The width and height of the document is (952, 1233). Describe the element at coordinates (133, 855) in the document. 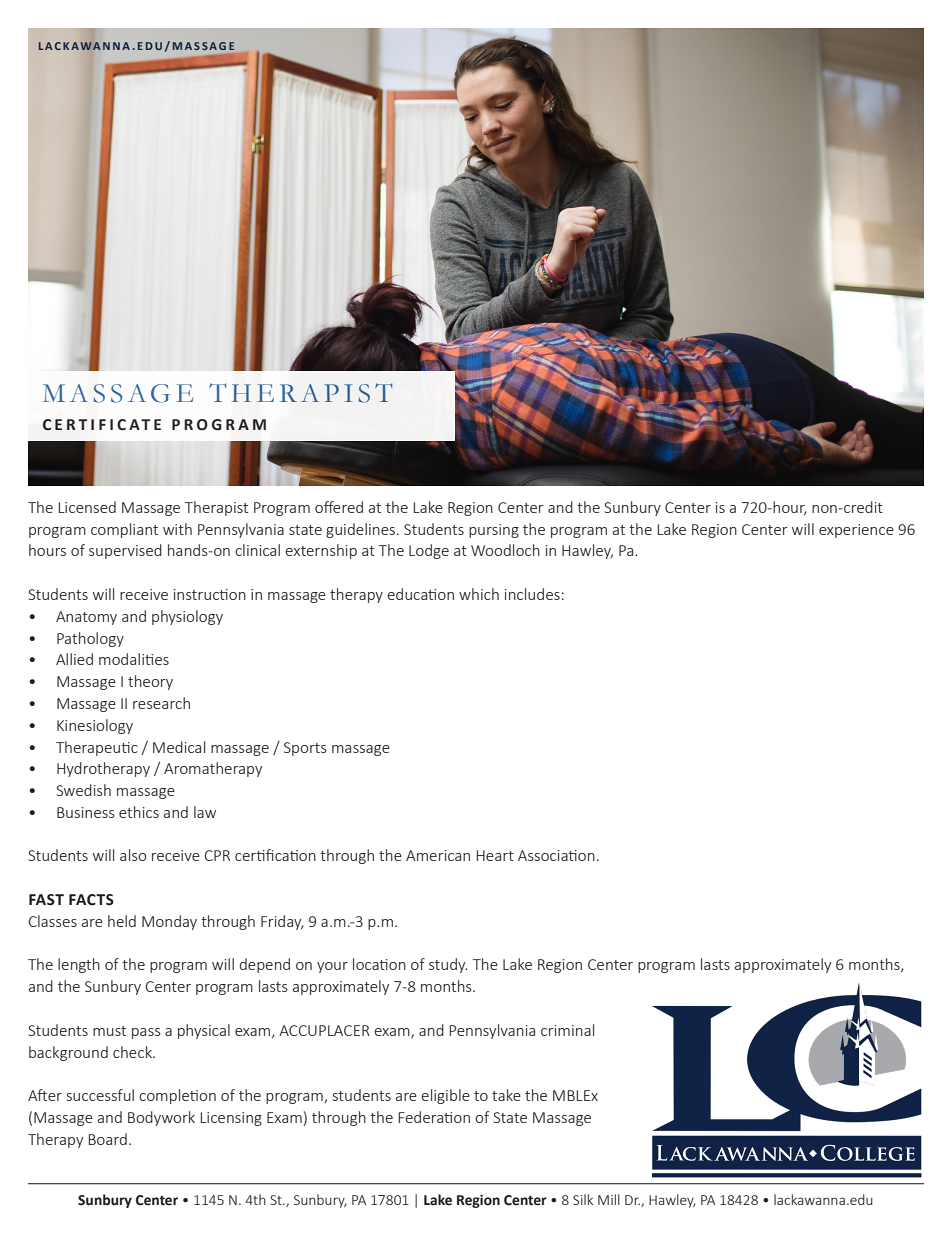

I see `also` at that location.
